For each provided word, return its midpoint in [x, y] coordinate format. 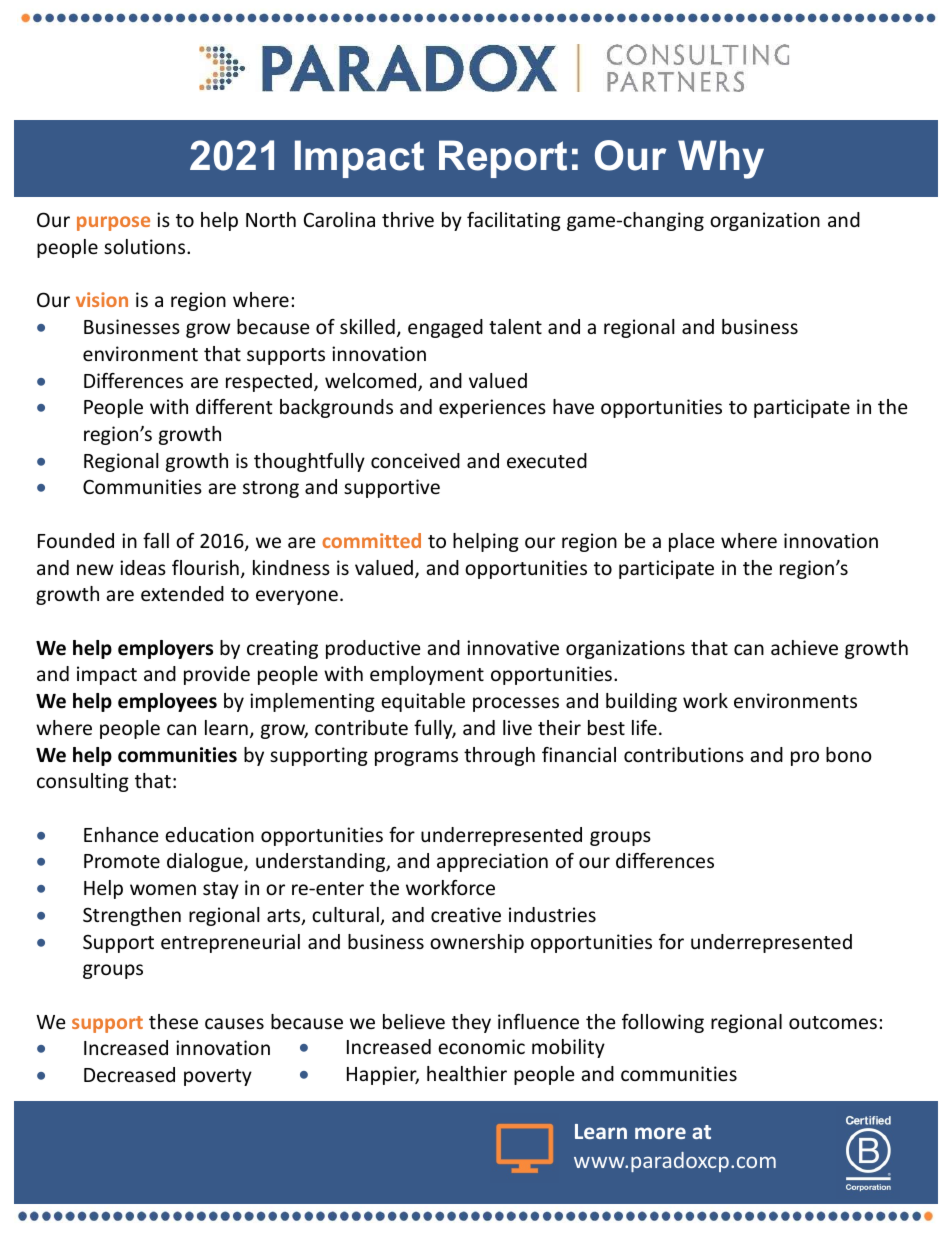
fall [156, 540]
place [691, 542]
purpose [113, 223]
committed [371, 540]
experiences [492, 408]
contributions [684, 754]
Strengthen [132, 916]
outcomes [833, 1022]
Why [721, 159]
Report [503, 159]
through [499, 756]
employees [167, 702]
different [234, 406]
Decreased [129, 1074]
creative [466, 914]
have [573, 406]
